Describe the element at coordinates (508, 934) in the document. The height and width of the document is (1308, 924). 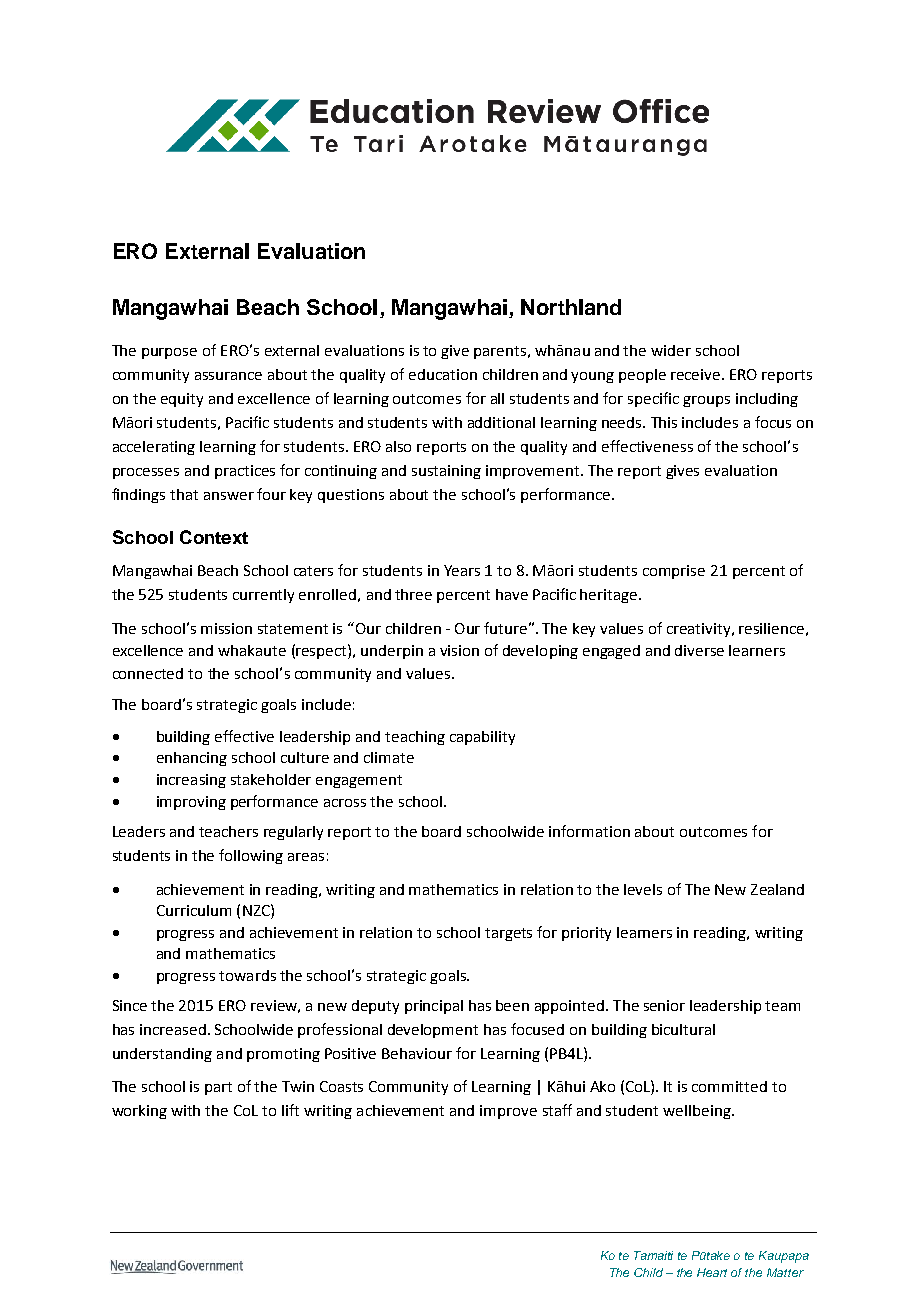
I see `targets` at that location.
